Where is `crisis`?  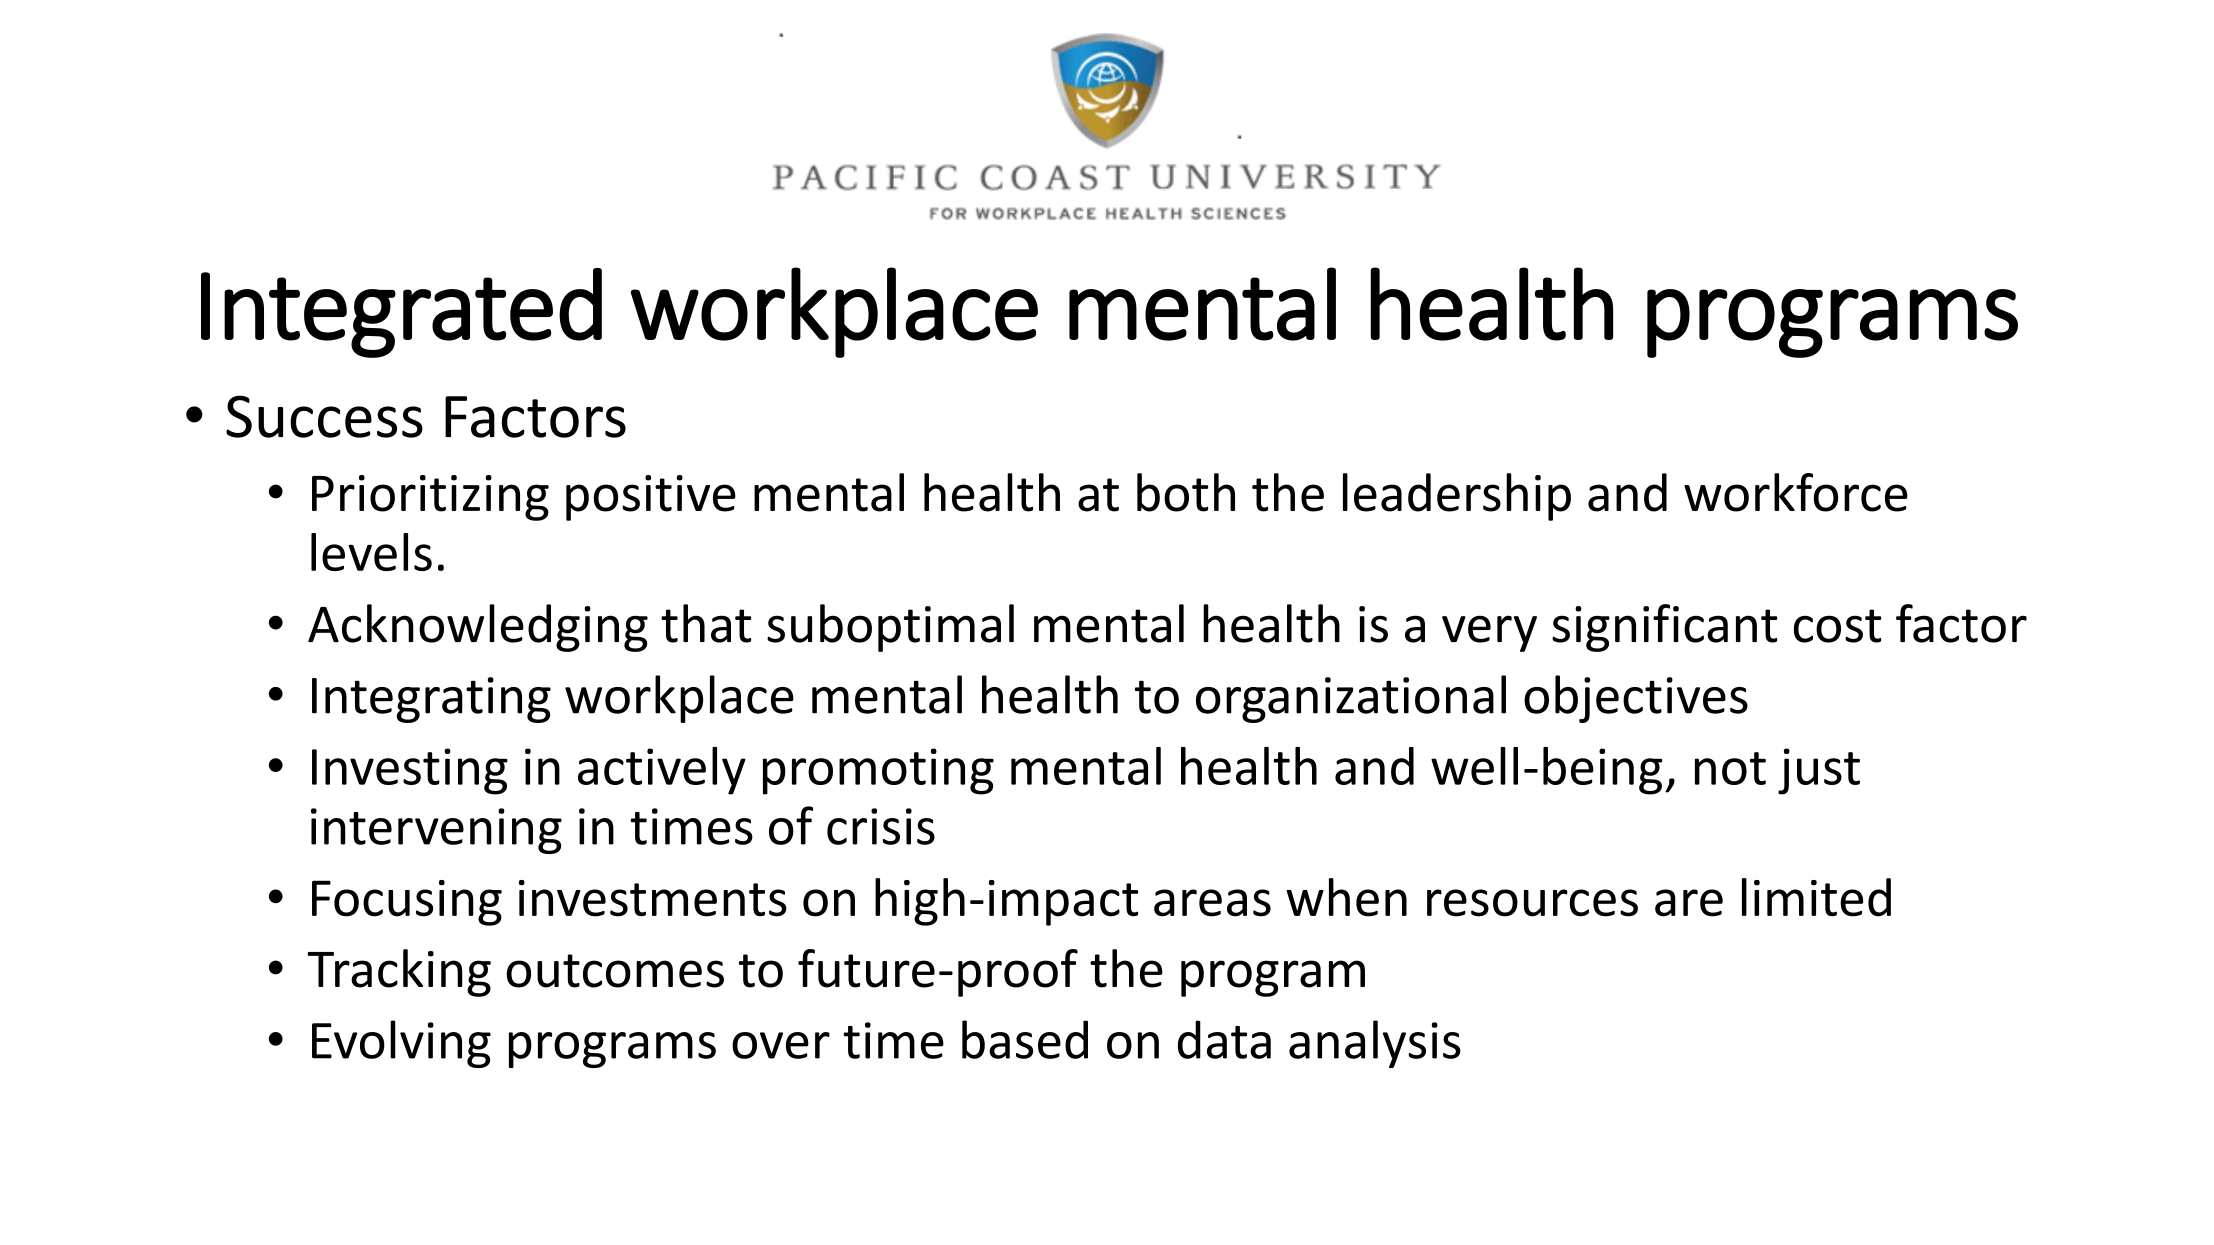
crisis is located at coordinates (881, 826).
